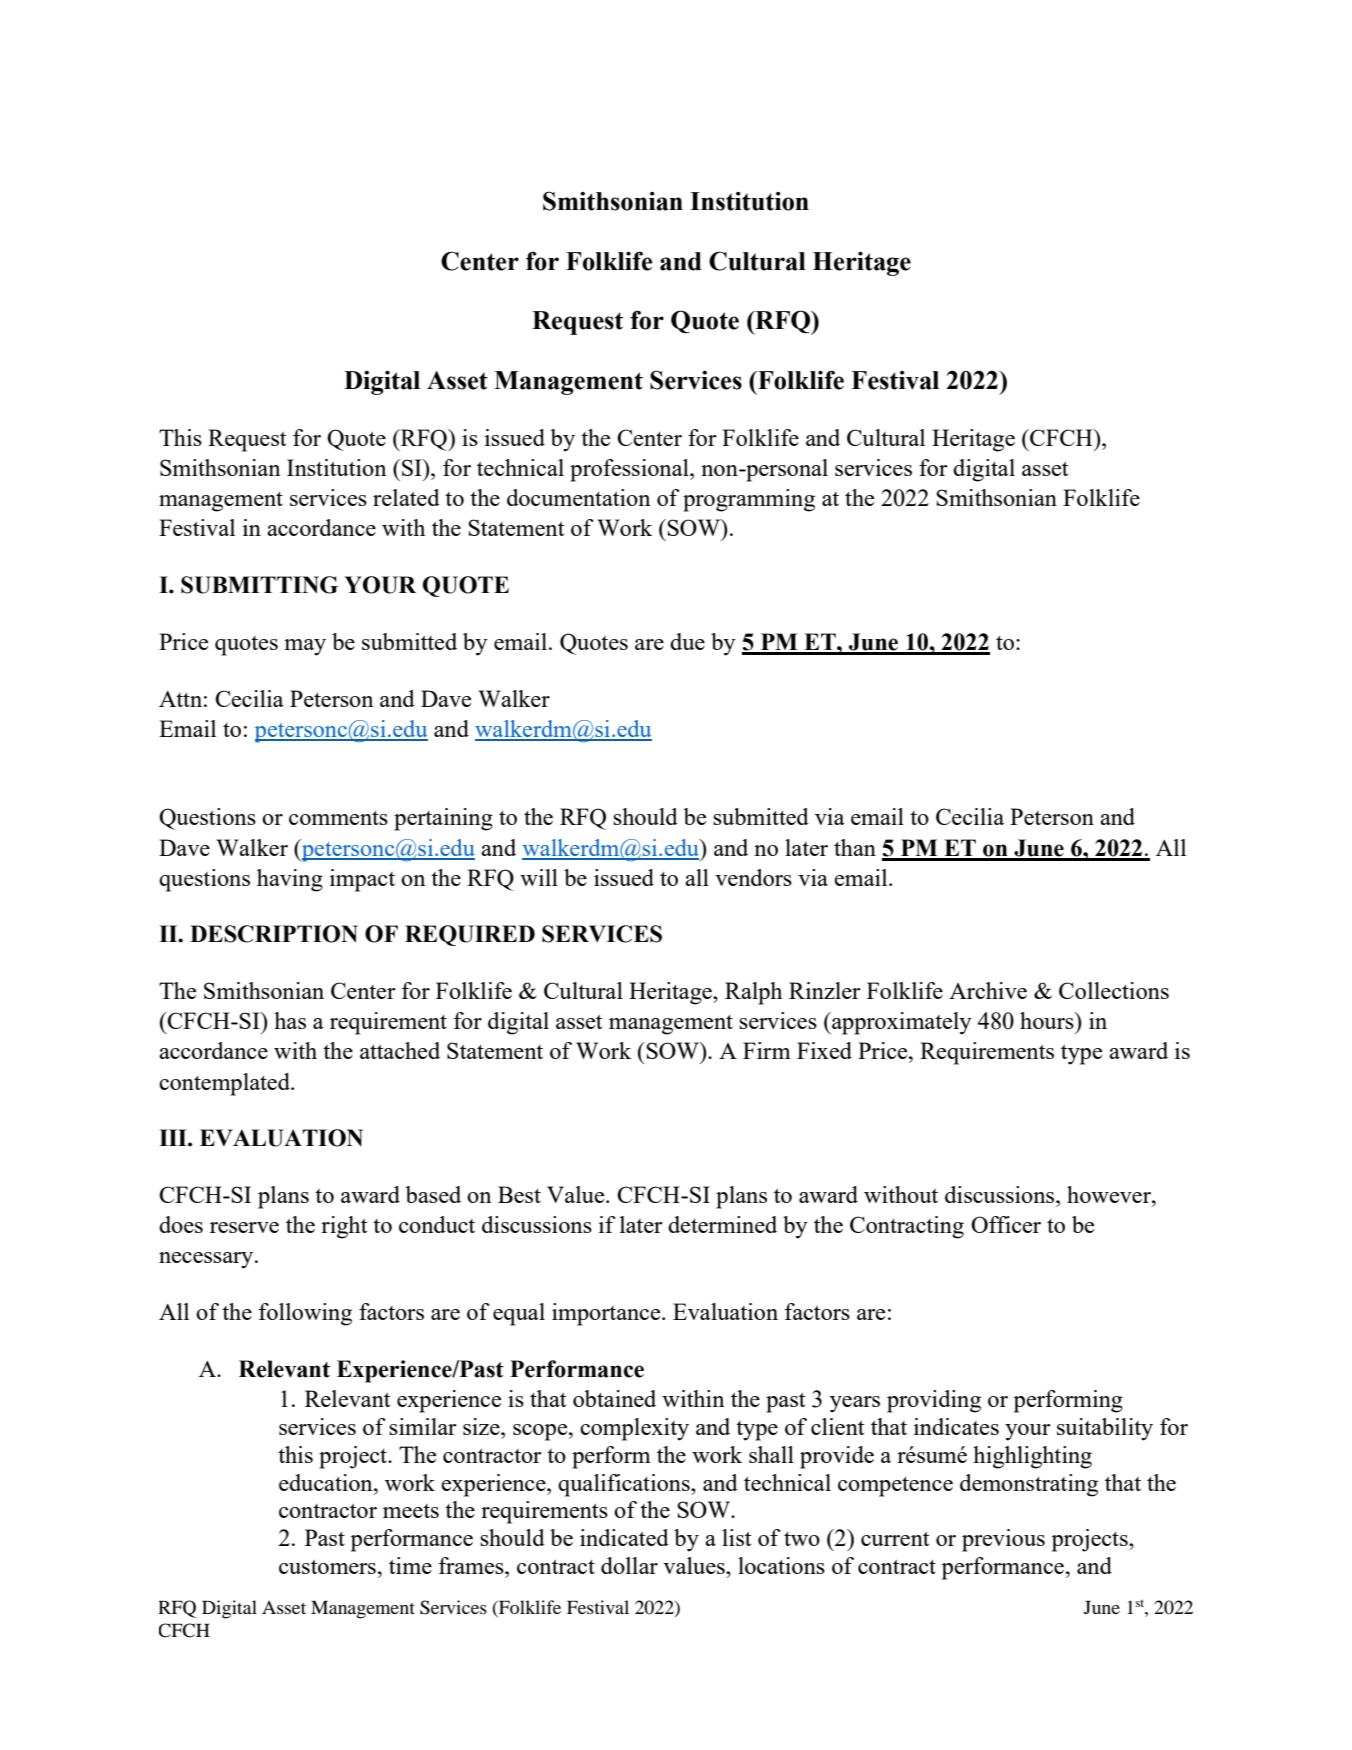 The width and height of the screenshot is (1352, 1750). Describe the element at coordinates (290, 880) in the screenshot. I see `having` at that location.
